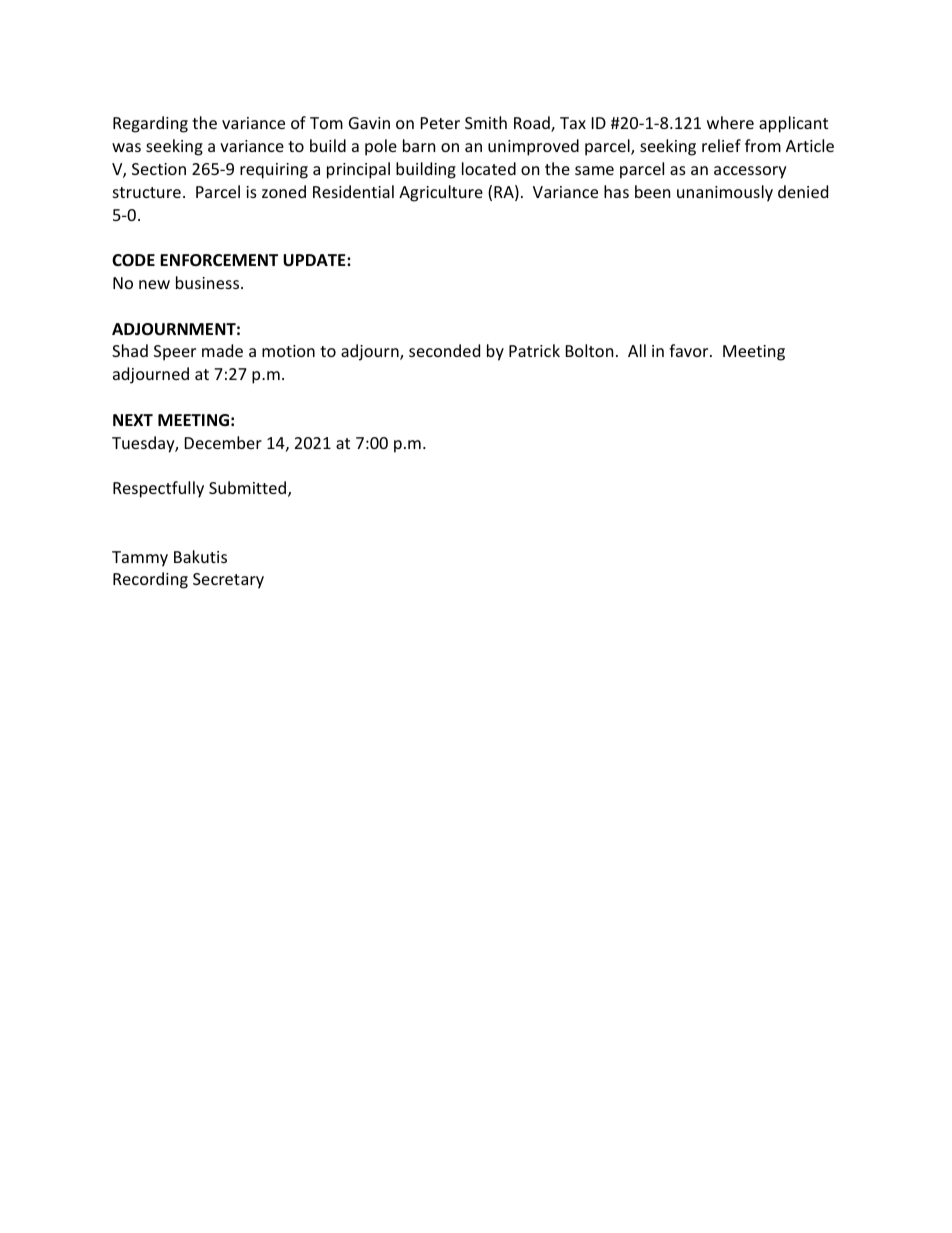  What do you see at coordinates (486, 122) in the screenshot?
I see `Smith` at bounding box center [486, 122].
